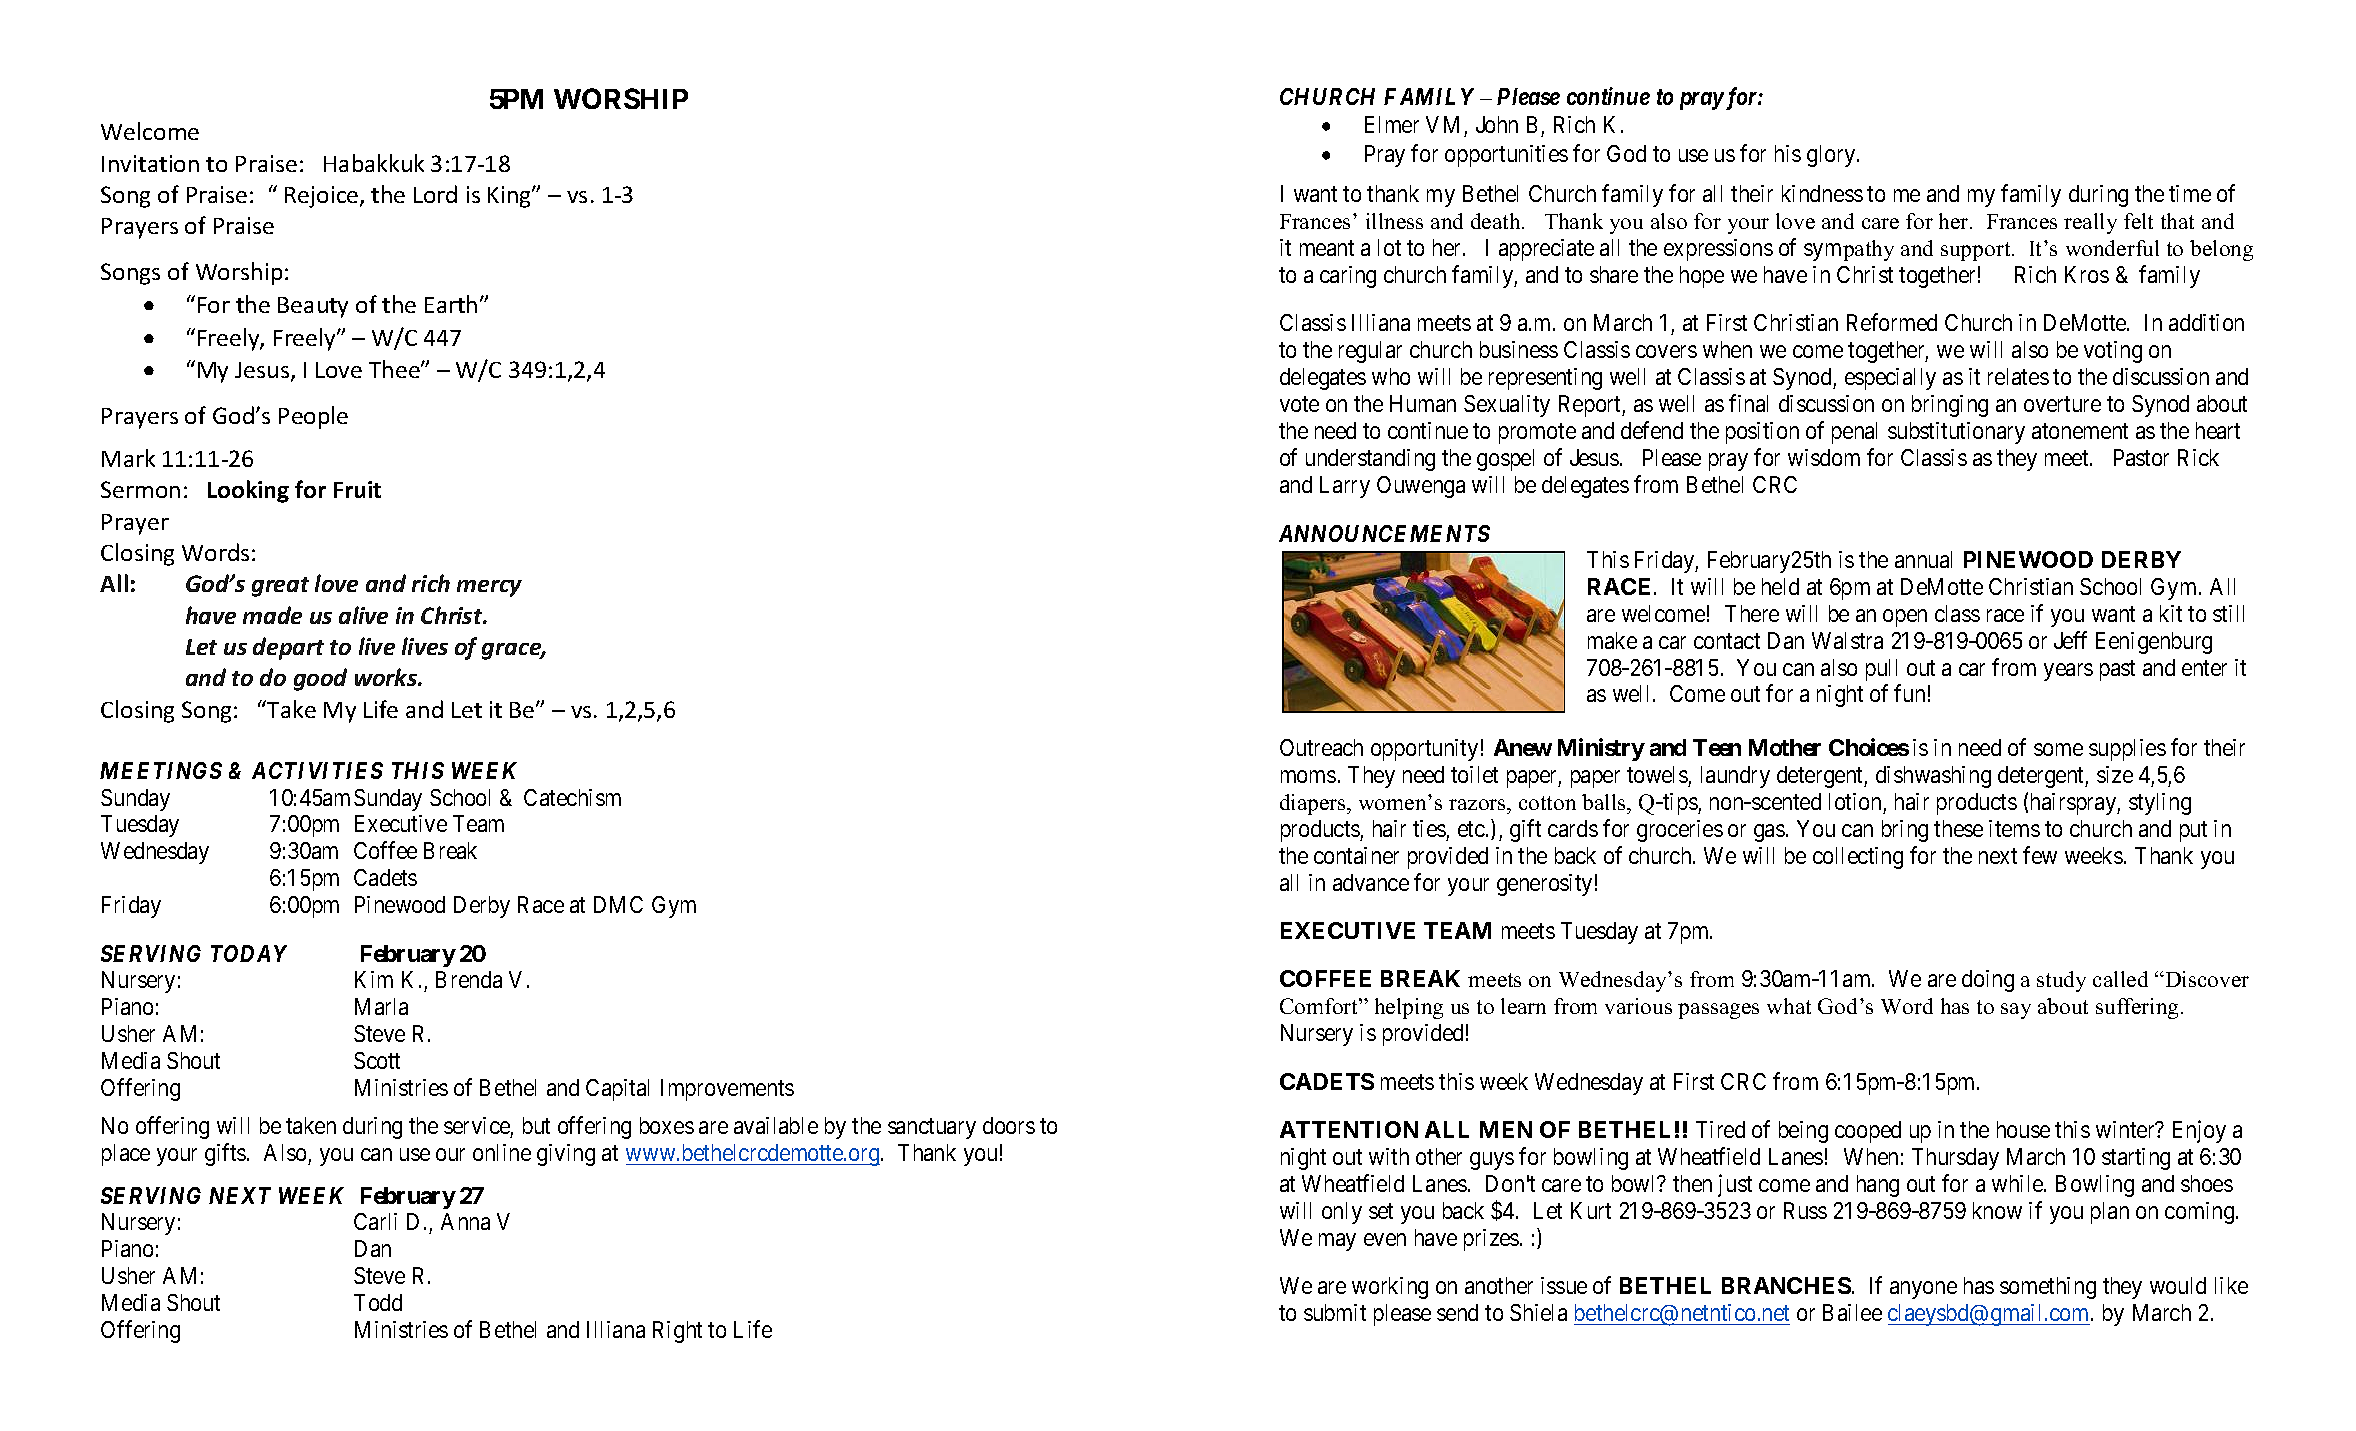 Image resolution: width=2356 pixels, height=1431 pixels. What do you see at coordinates (1958, 828) in the screenshot?
I see `these` at bounding box center [1958, 828].
